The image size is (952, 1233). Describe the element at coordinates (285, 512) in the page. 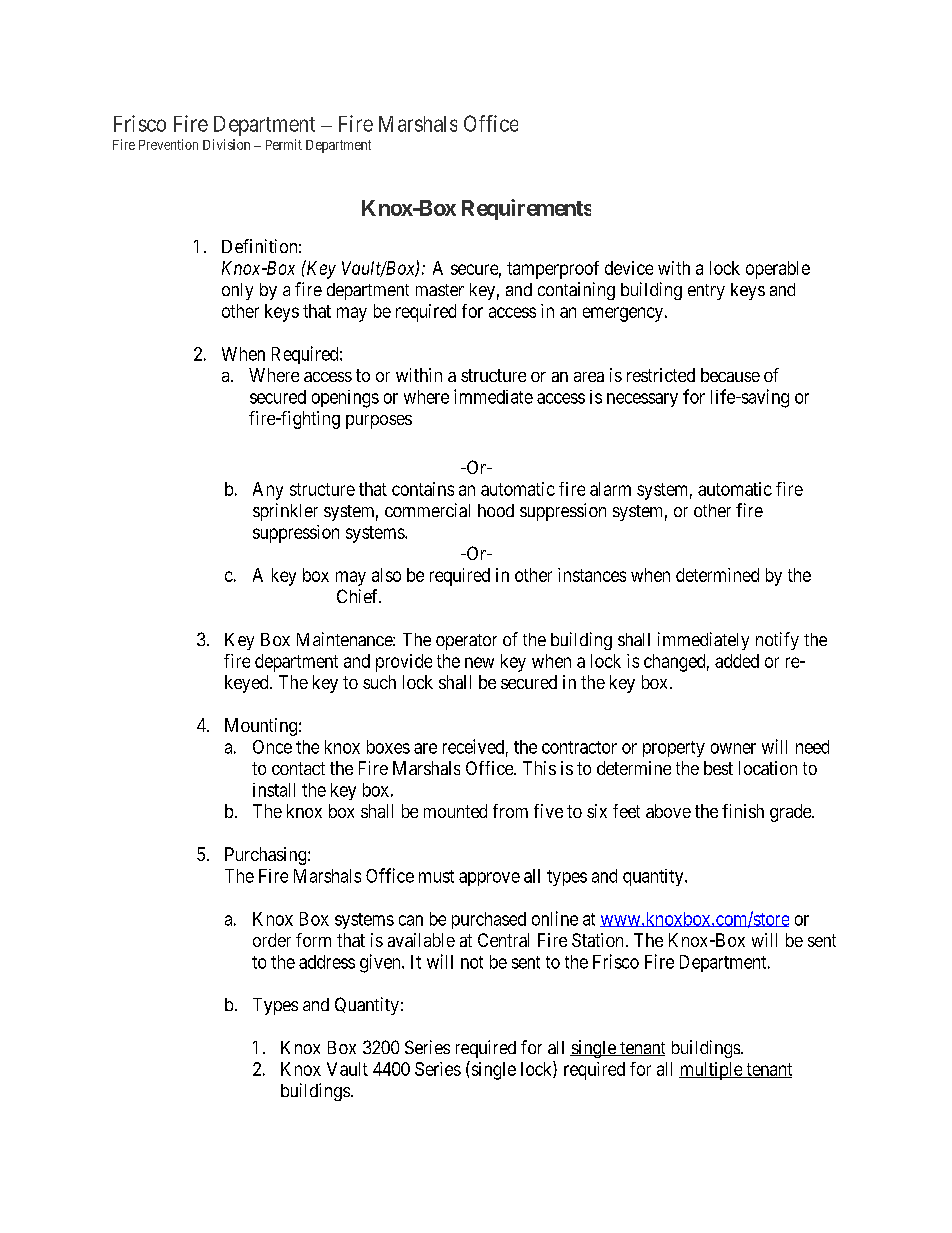

I see `sprinkler` at that location.
